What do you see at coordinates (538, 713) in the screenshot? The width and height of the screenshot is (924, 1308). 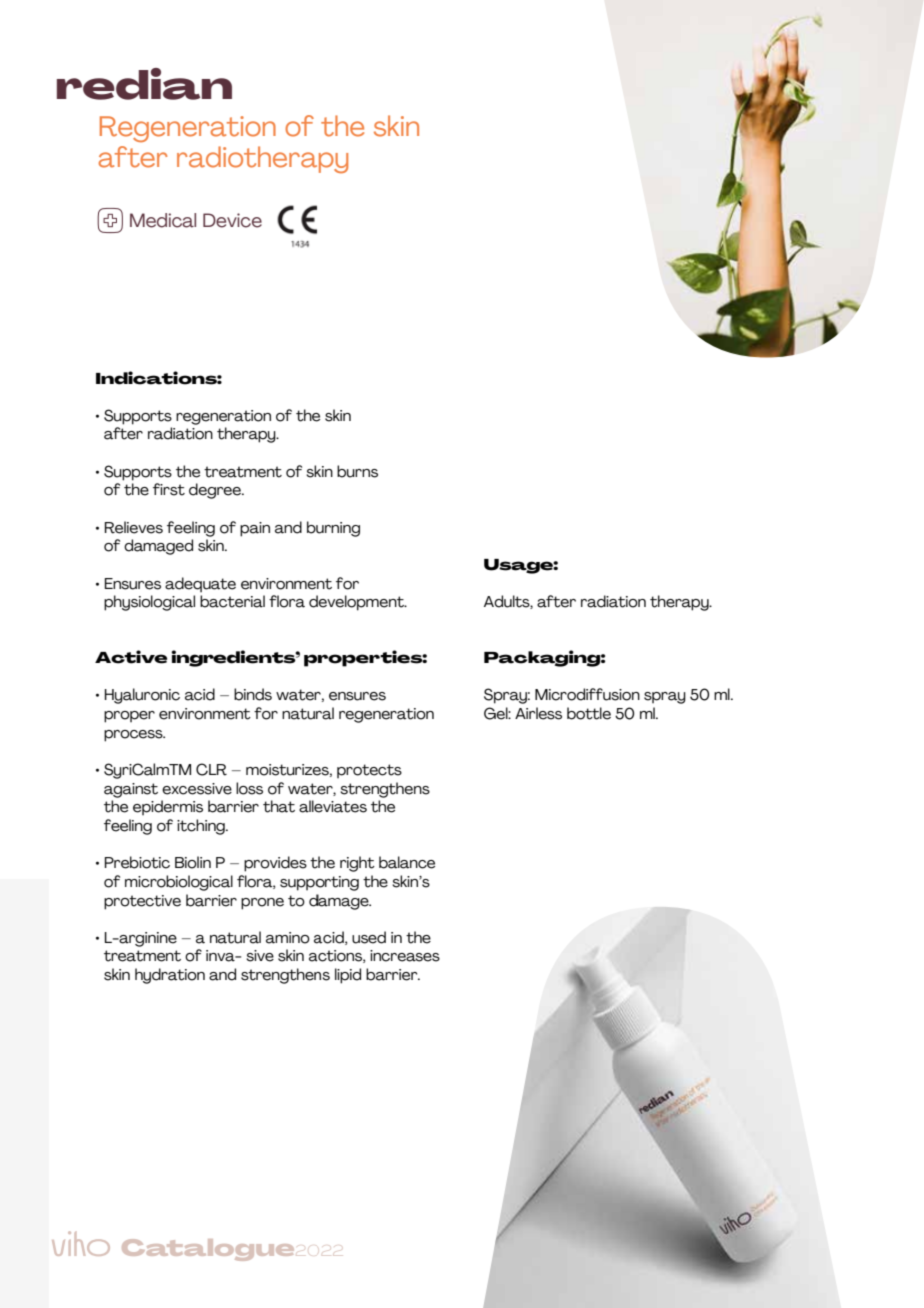 I see `Airless` at bounding box center [538, 713].
